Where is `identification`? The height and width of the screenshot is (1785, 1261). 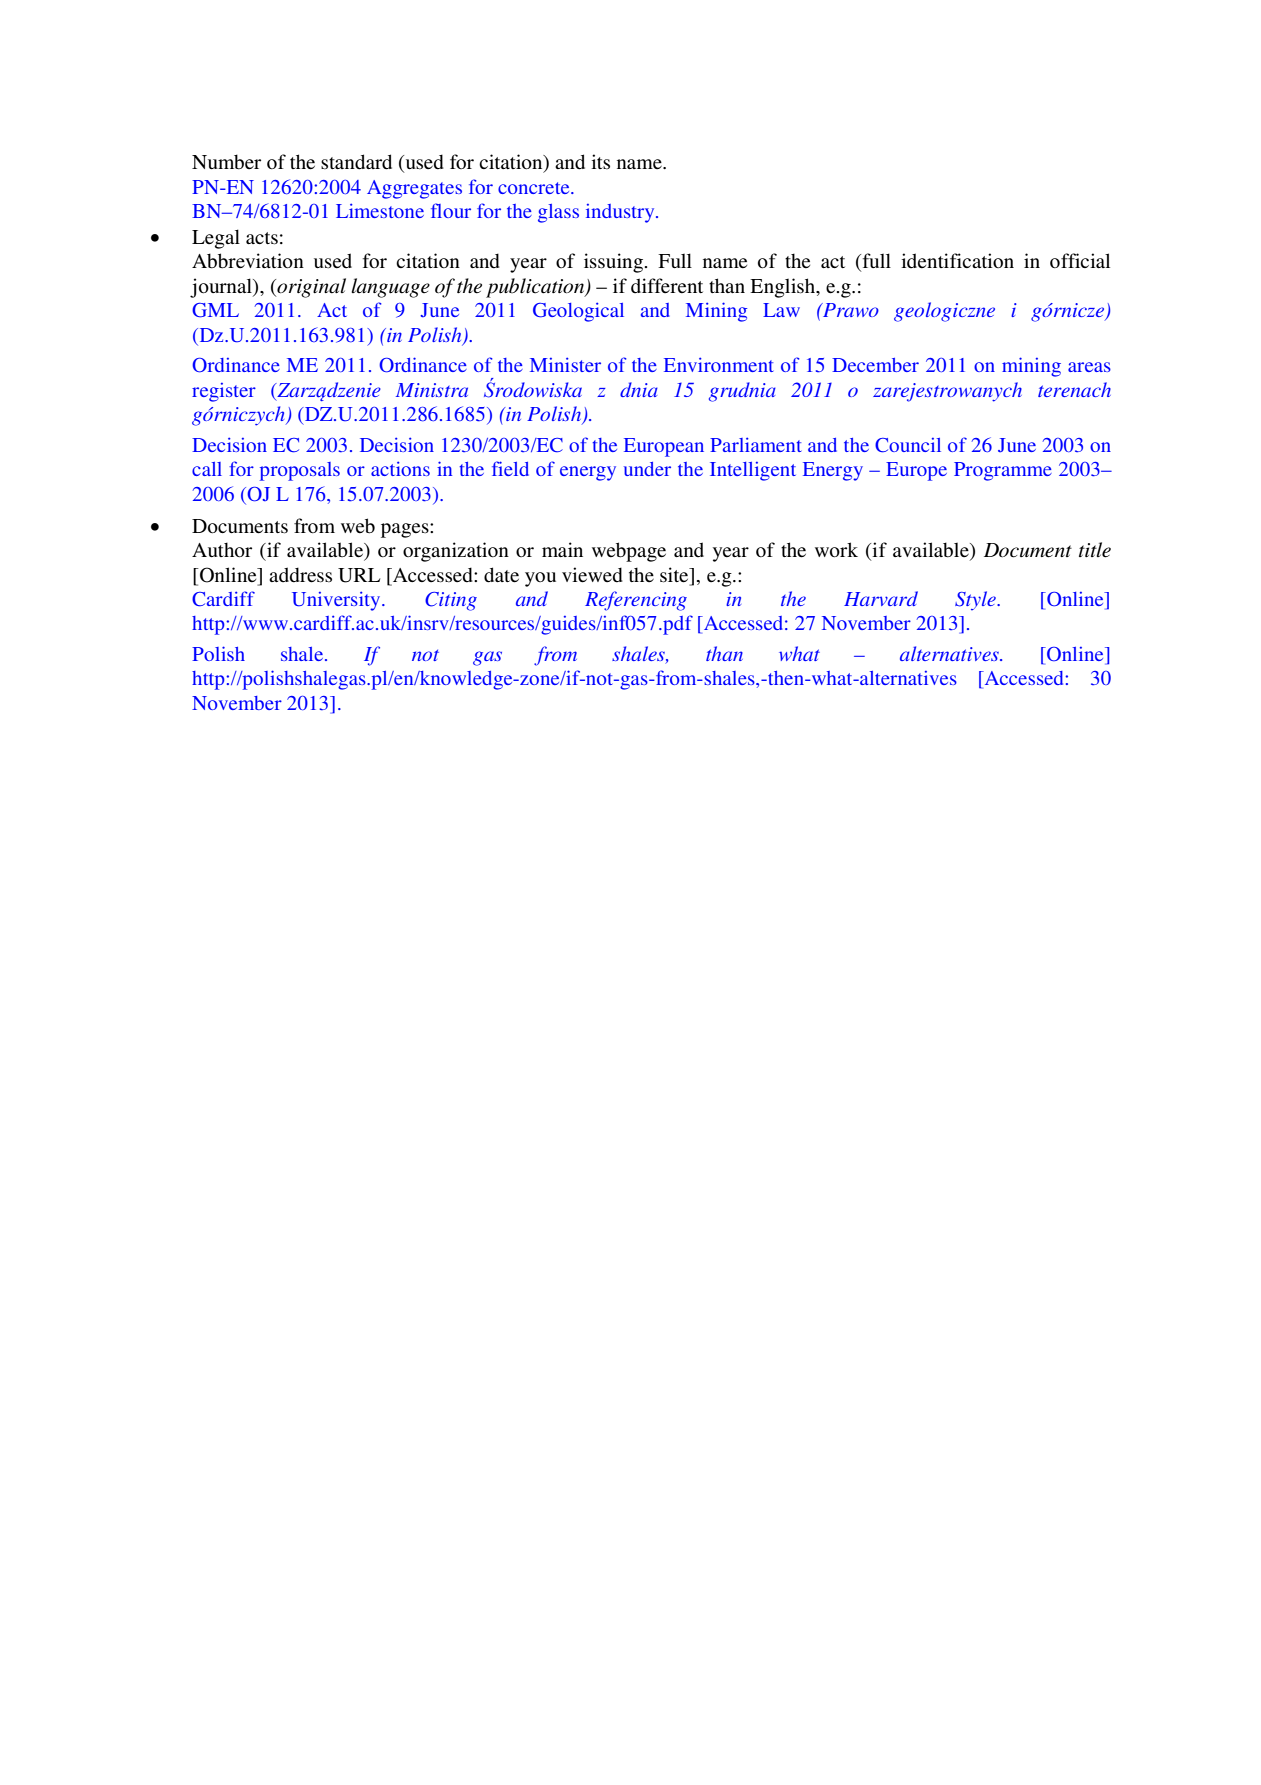
identification is located at coordinates (957, 260).
